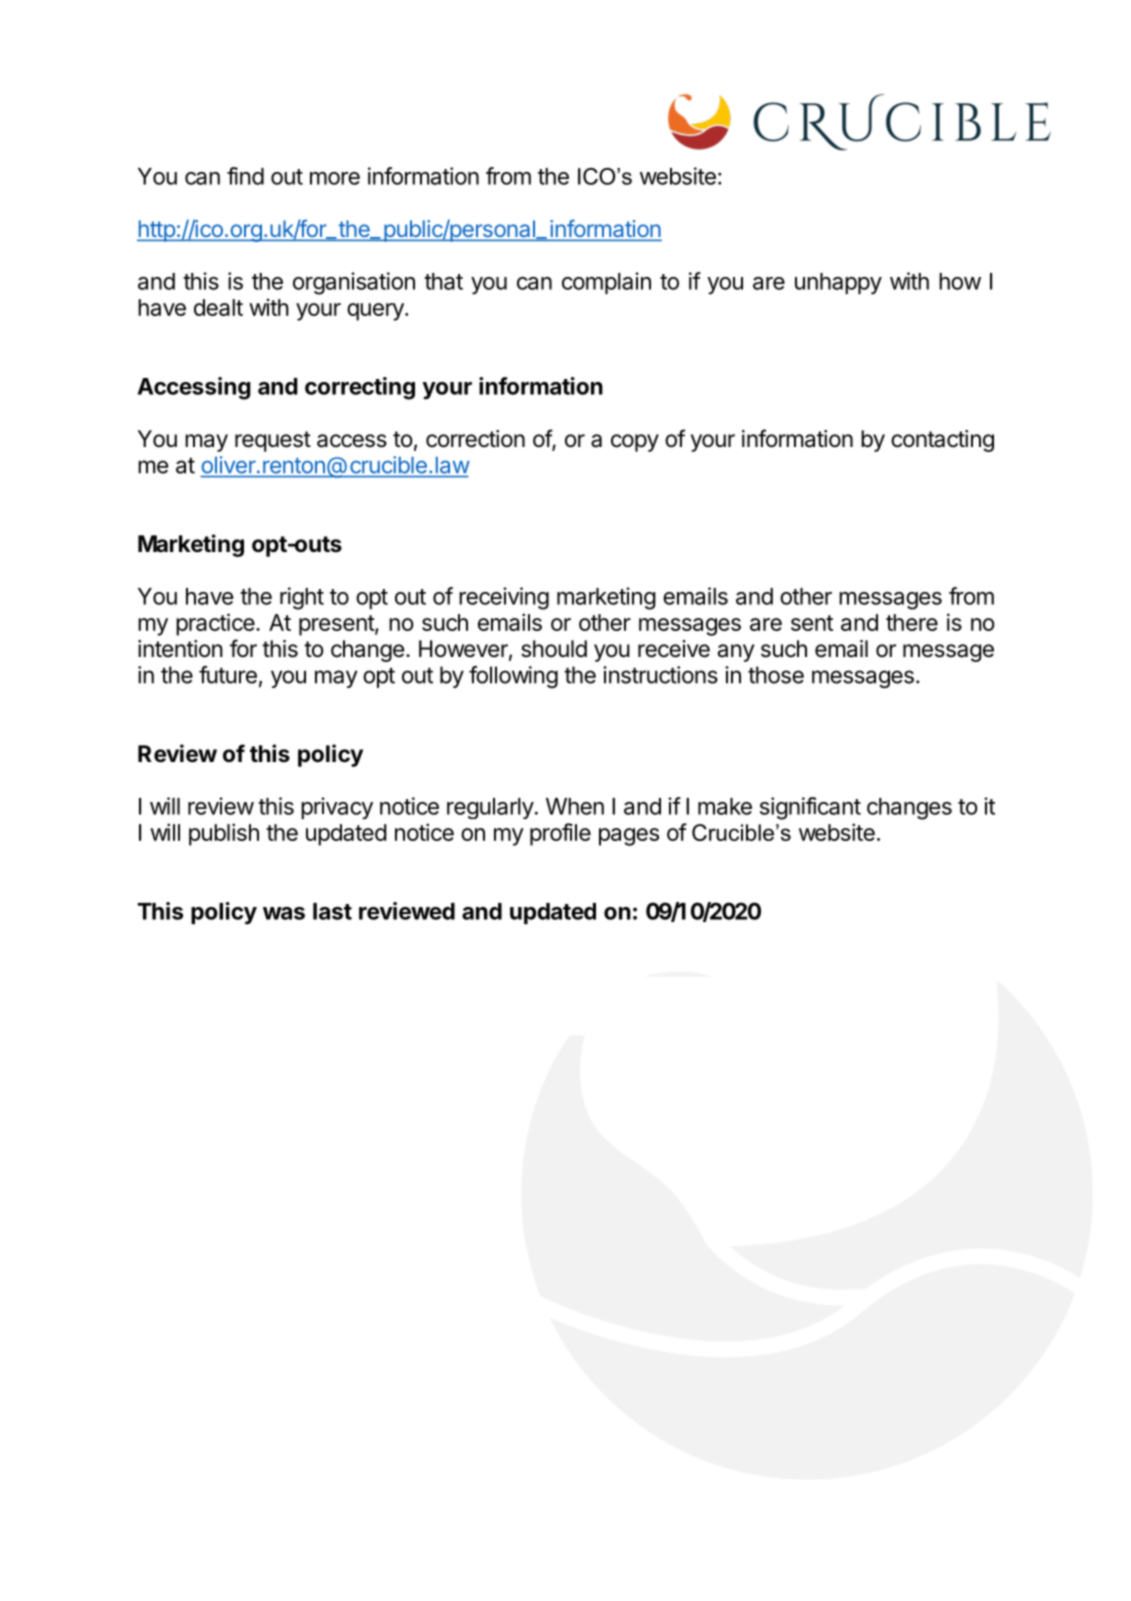 Image resolution: width=1131 pixels, height=1601 pixels. I want to click on find, so click(245, 176).
